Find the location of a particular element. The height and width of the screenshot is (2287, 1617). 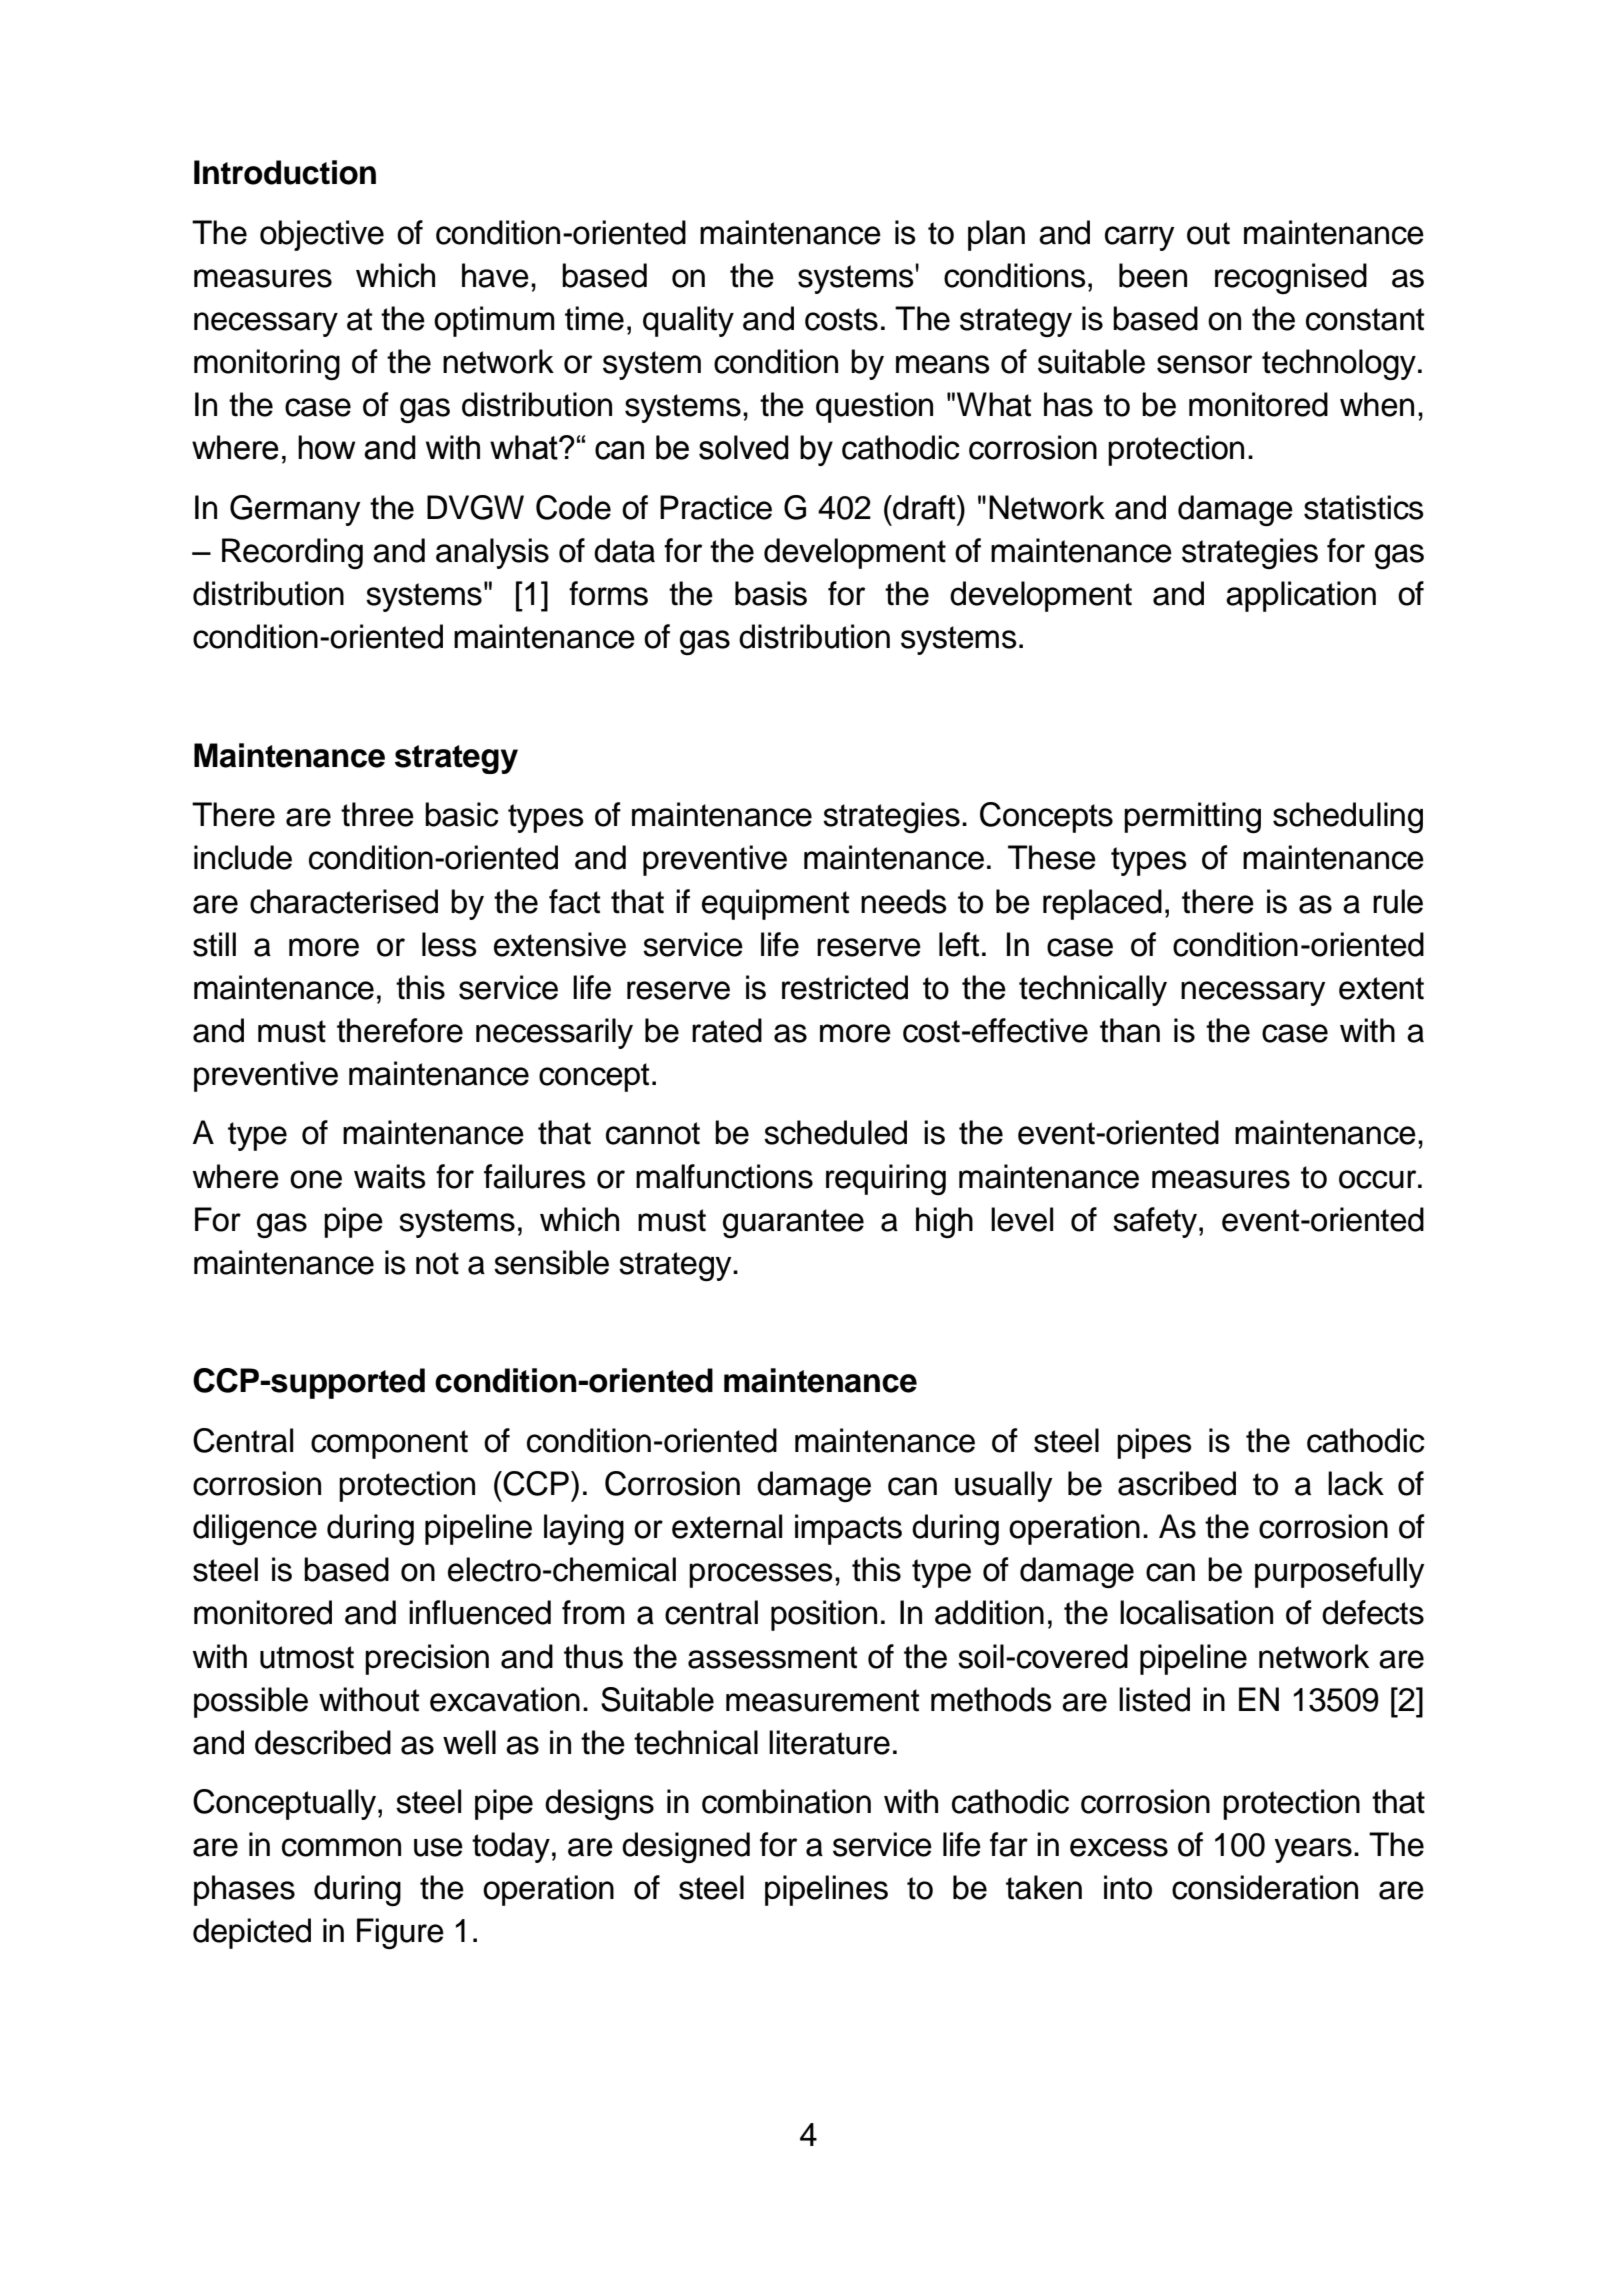

common is located at coordinates (341, 1847).
